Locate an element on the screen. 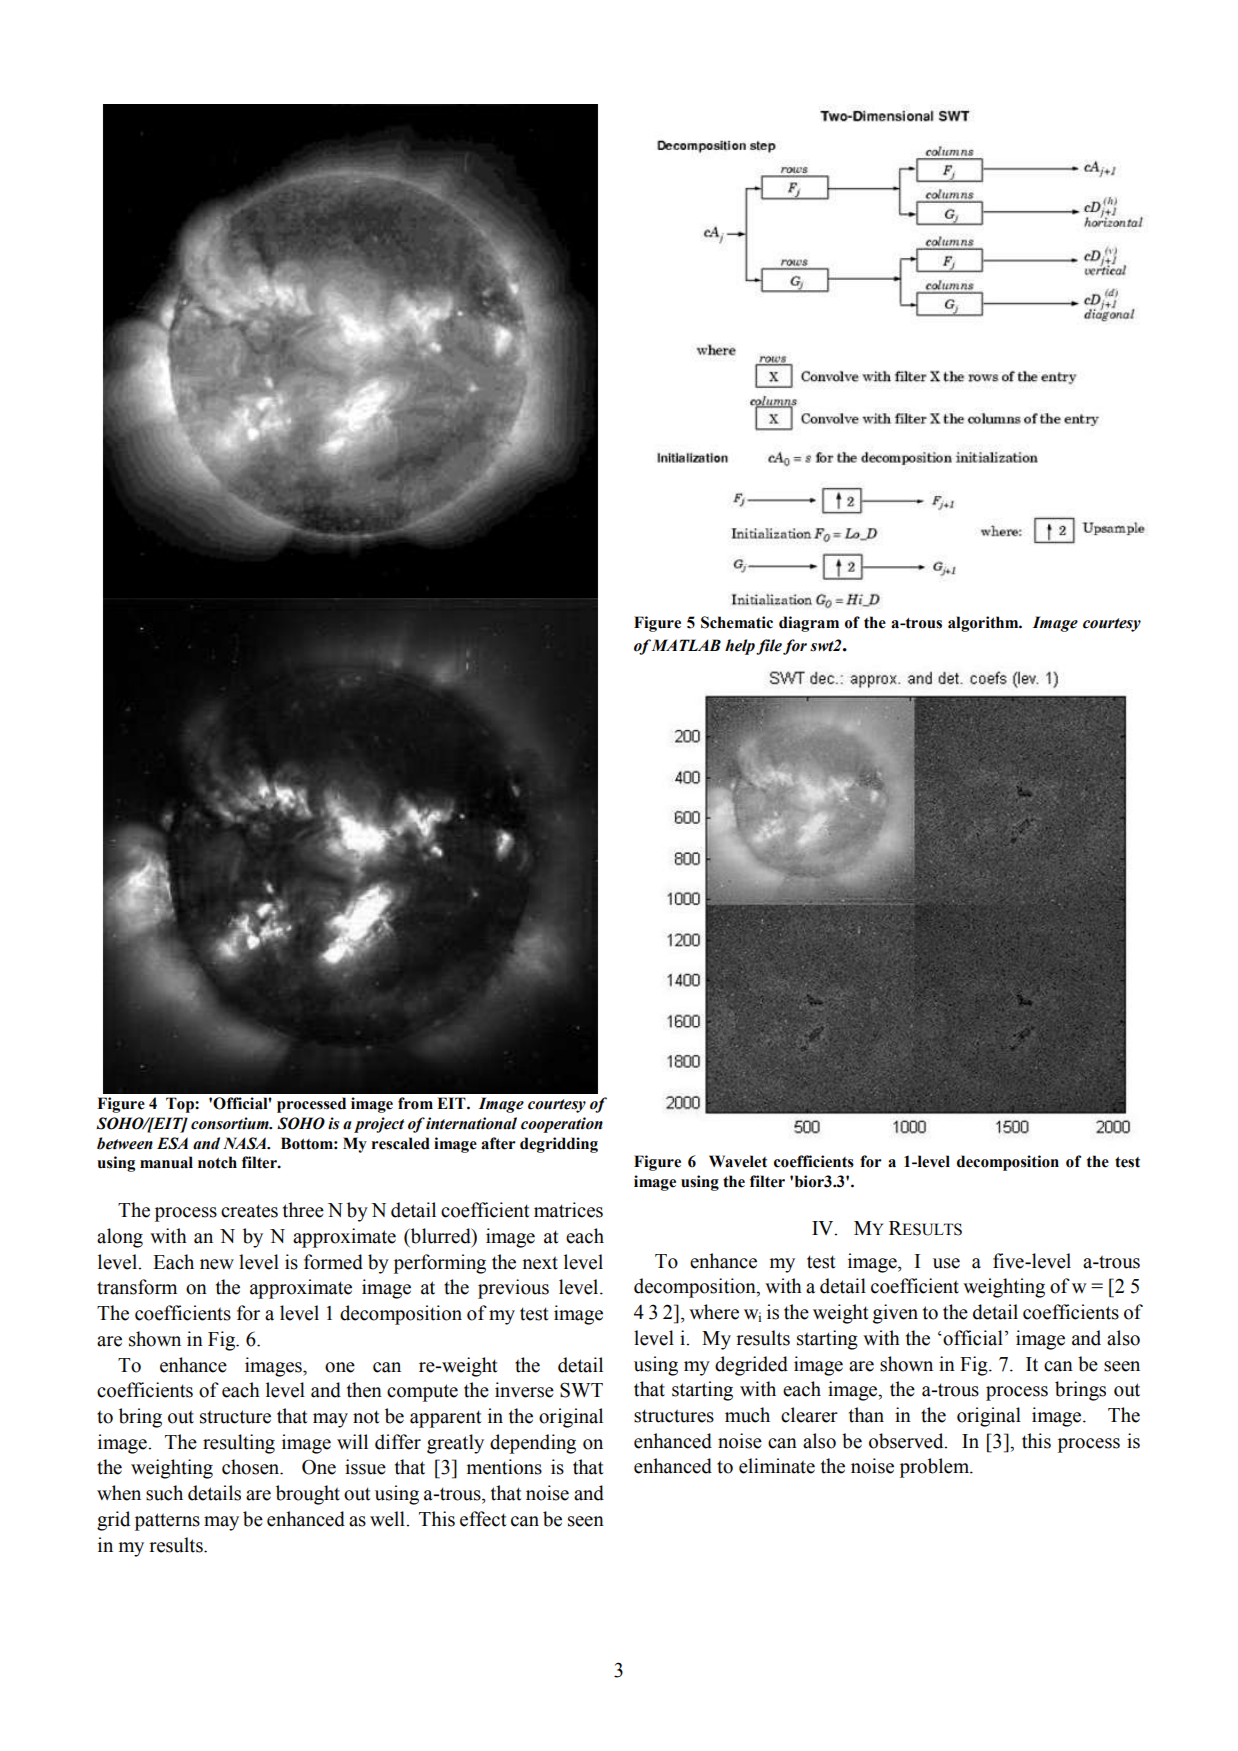  Schematic is located at coordinates (737, 622).
